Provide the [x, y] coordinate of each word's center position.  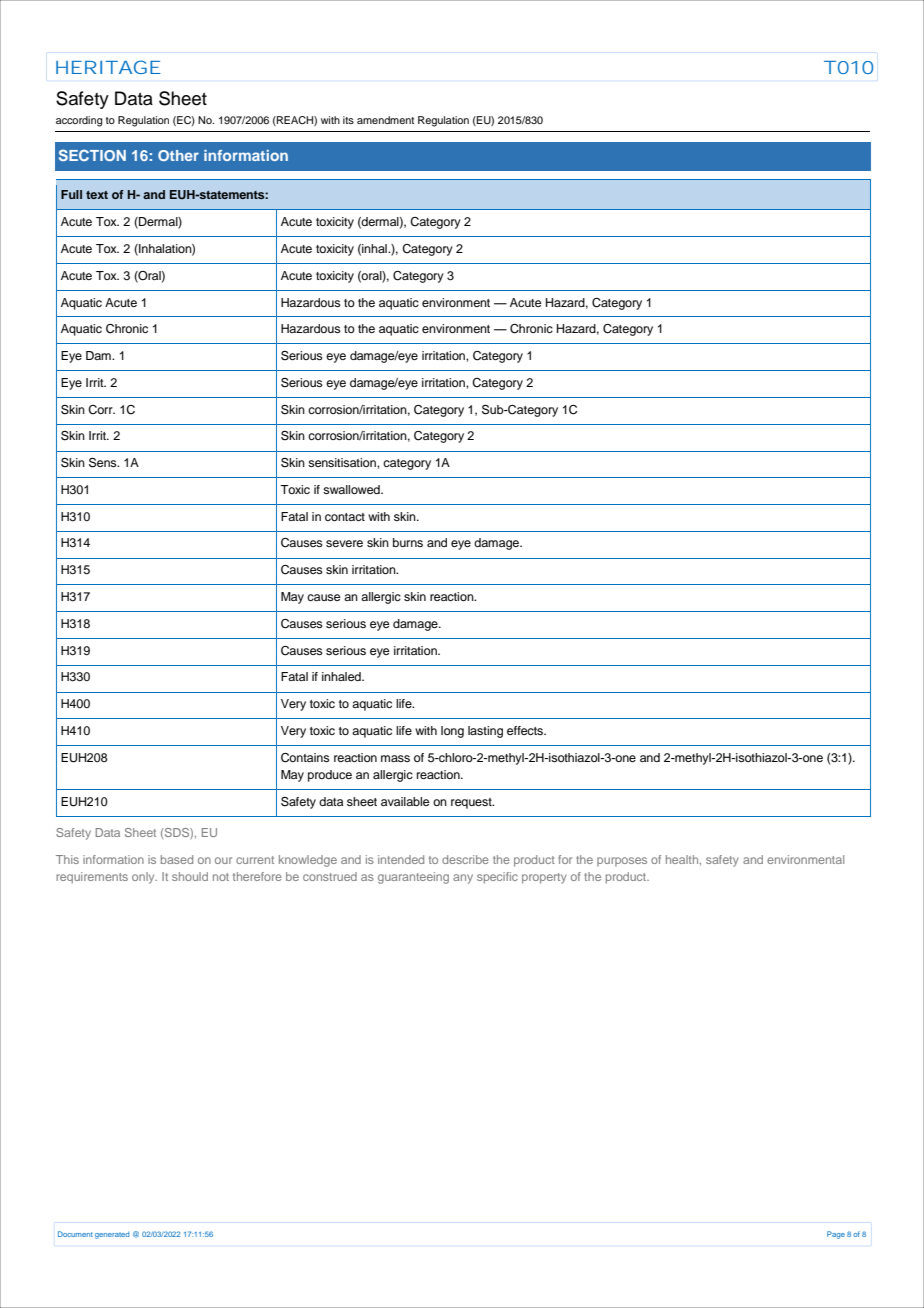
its [348, 120]
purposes [622, 862]
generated [112, 1235]
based [177, 859]
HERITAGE [108, 67]
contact [345, 517]
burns [408, 542]
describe [465, 859]
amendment [385, 120]
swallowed [352, 489]
